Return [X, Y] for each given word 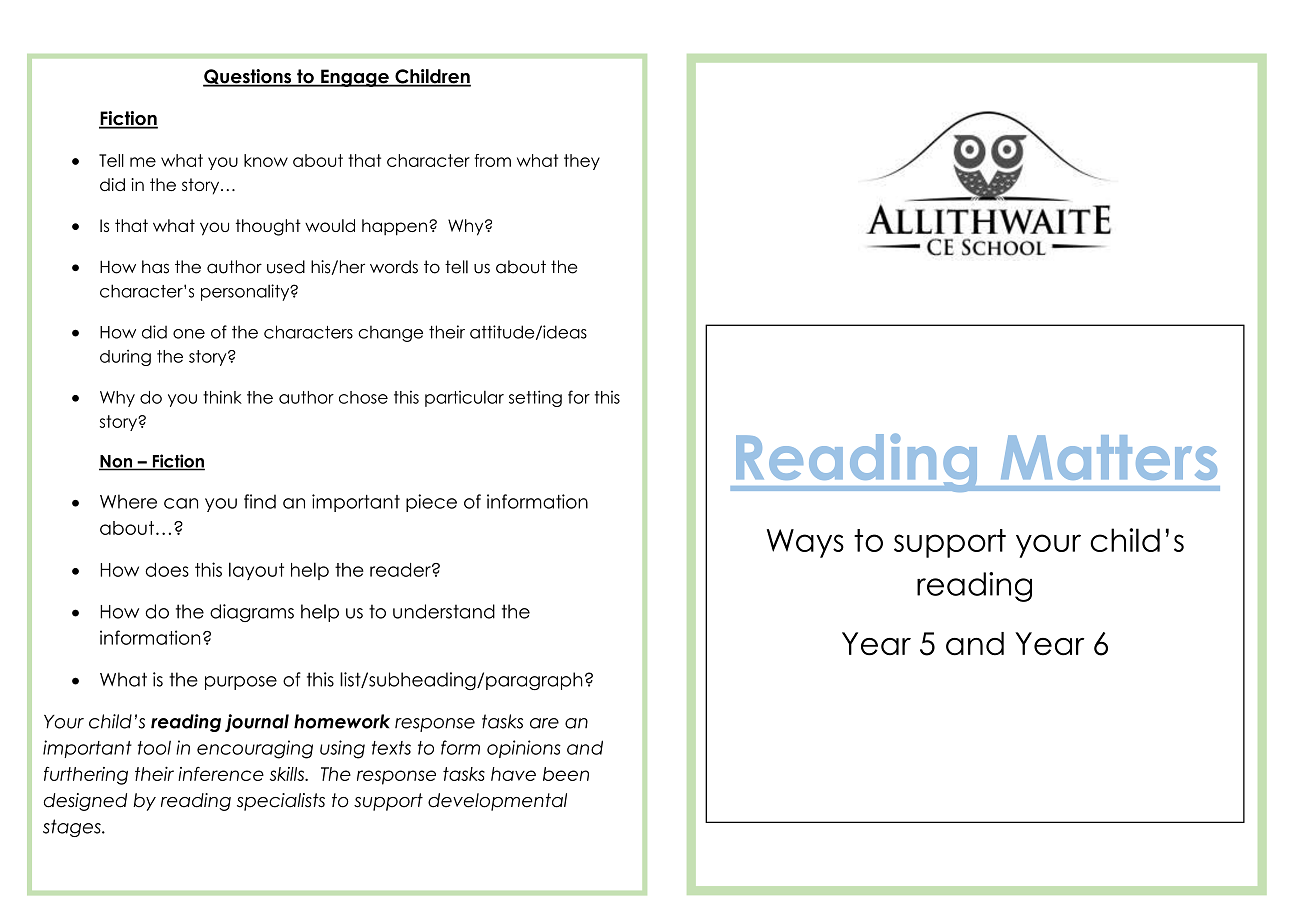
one [189, 334]
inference [221, 774]
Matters [1109, 457]
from [493, 160]
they [582, 162]
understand [444, 611]
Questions [248, 78]
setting [535, 398]
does [167, 570]
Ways [805, 543]
